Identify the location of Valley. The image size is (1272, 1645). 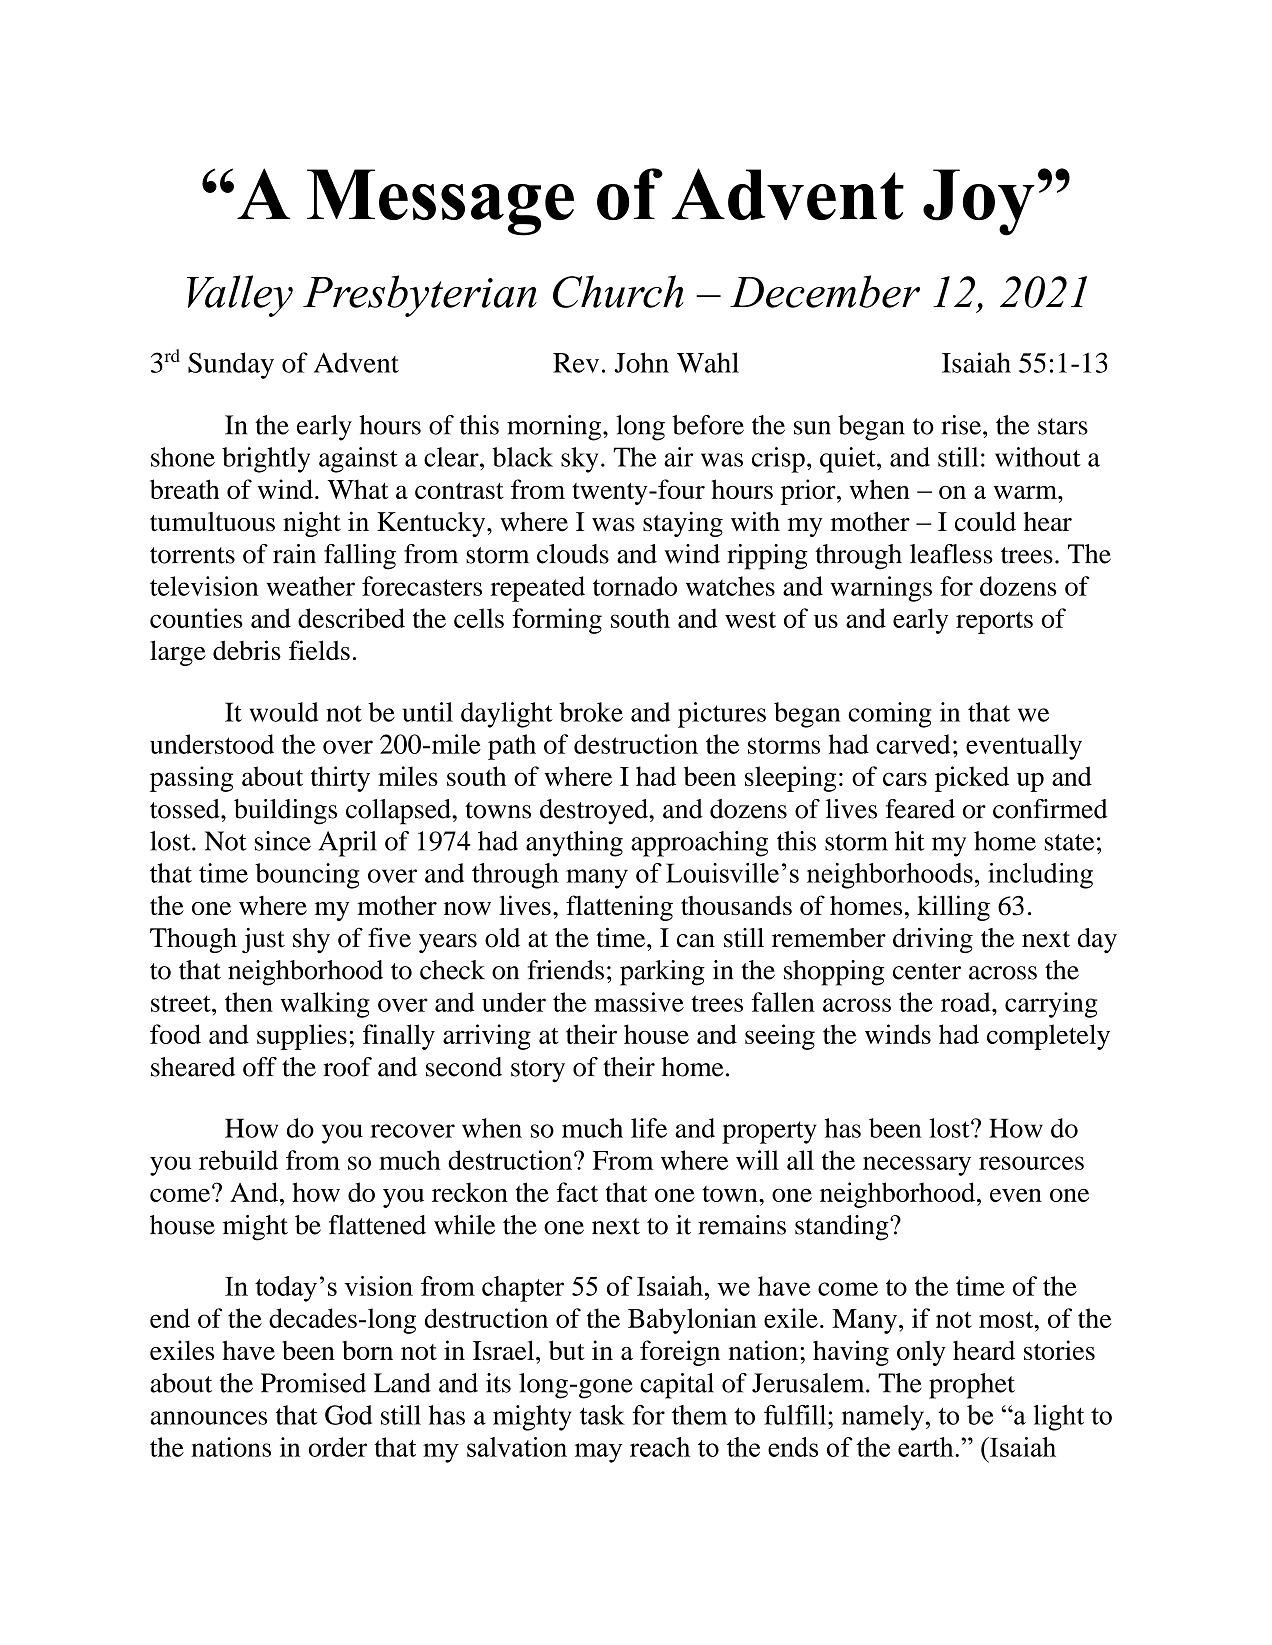
(240, 296).
